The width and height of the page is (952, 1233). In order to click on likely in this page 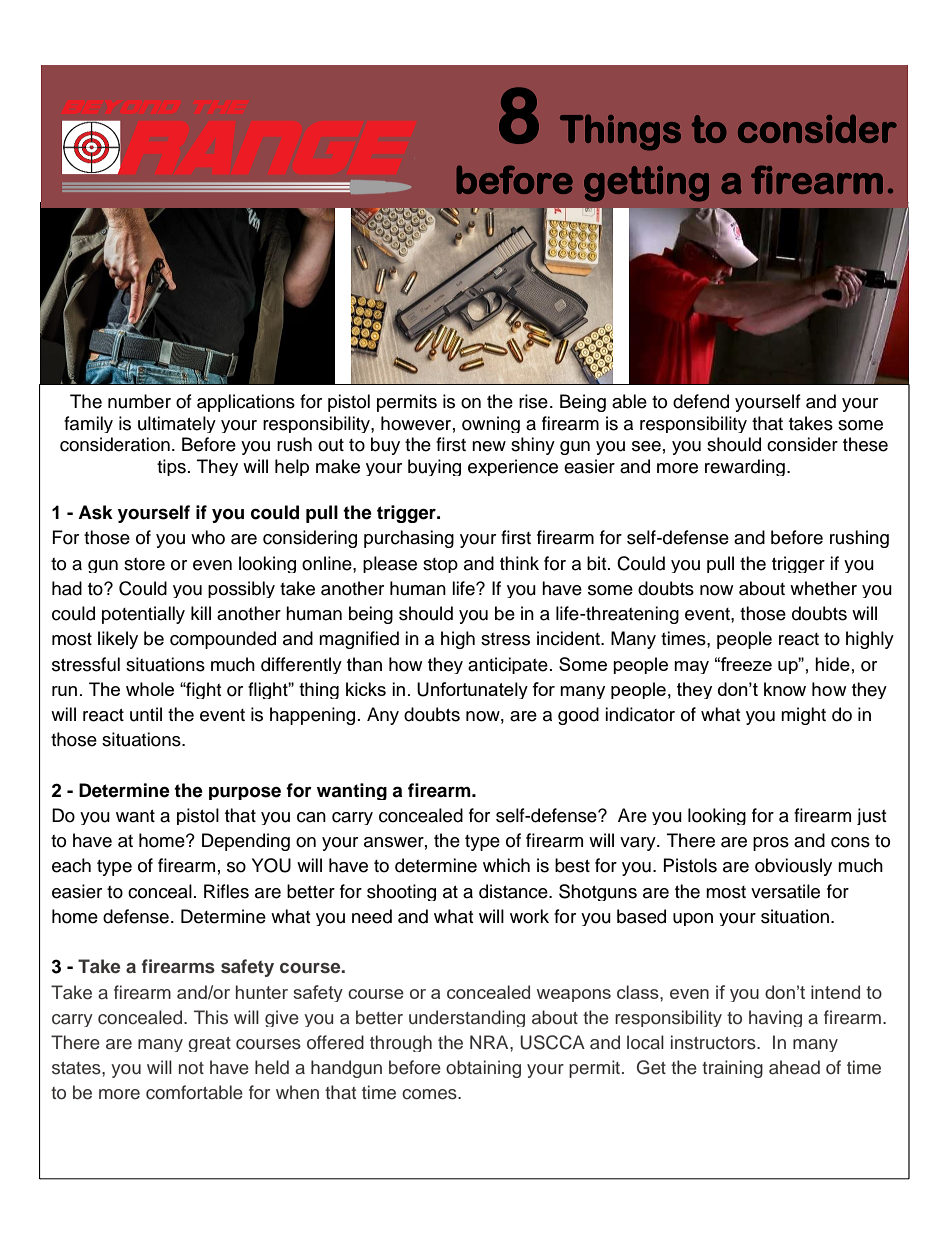, I will do `click(118, 640)`.
